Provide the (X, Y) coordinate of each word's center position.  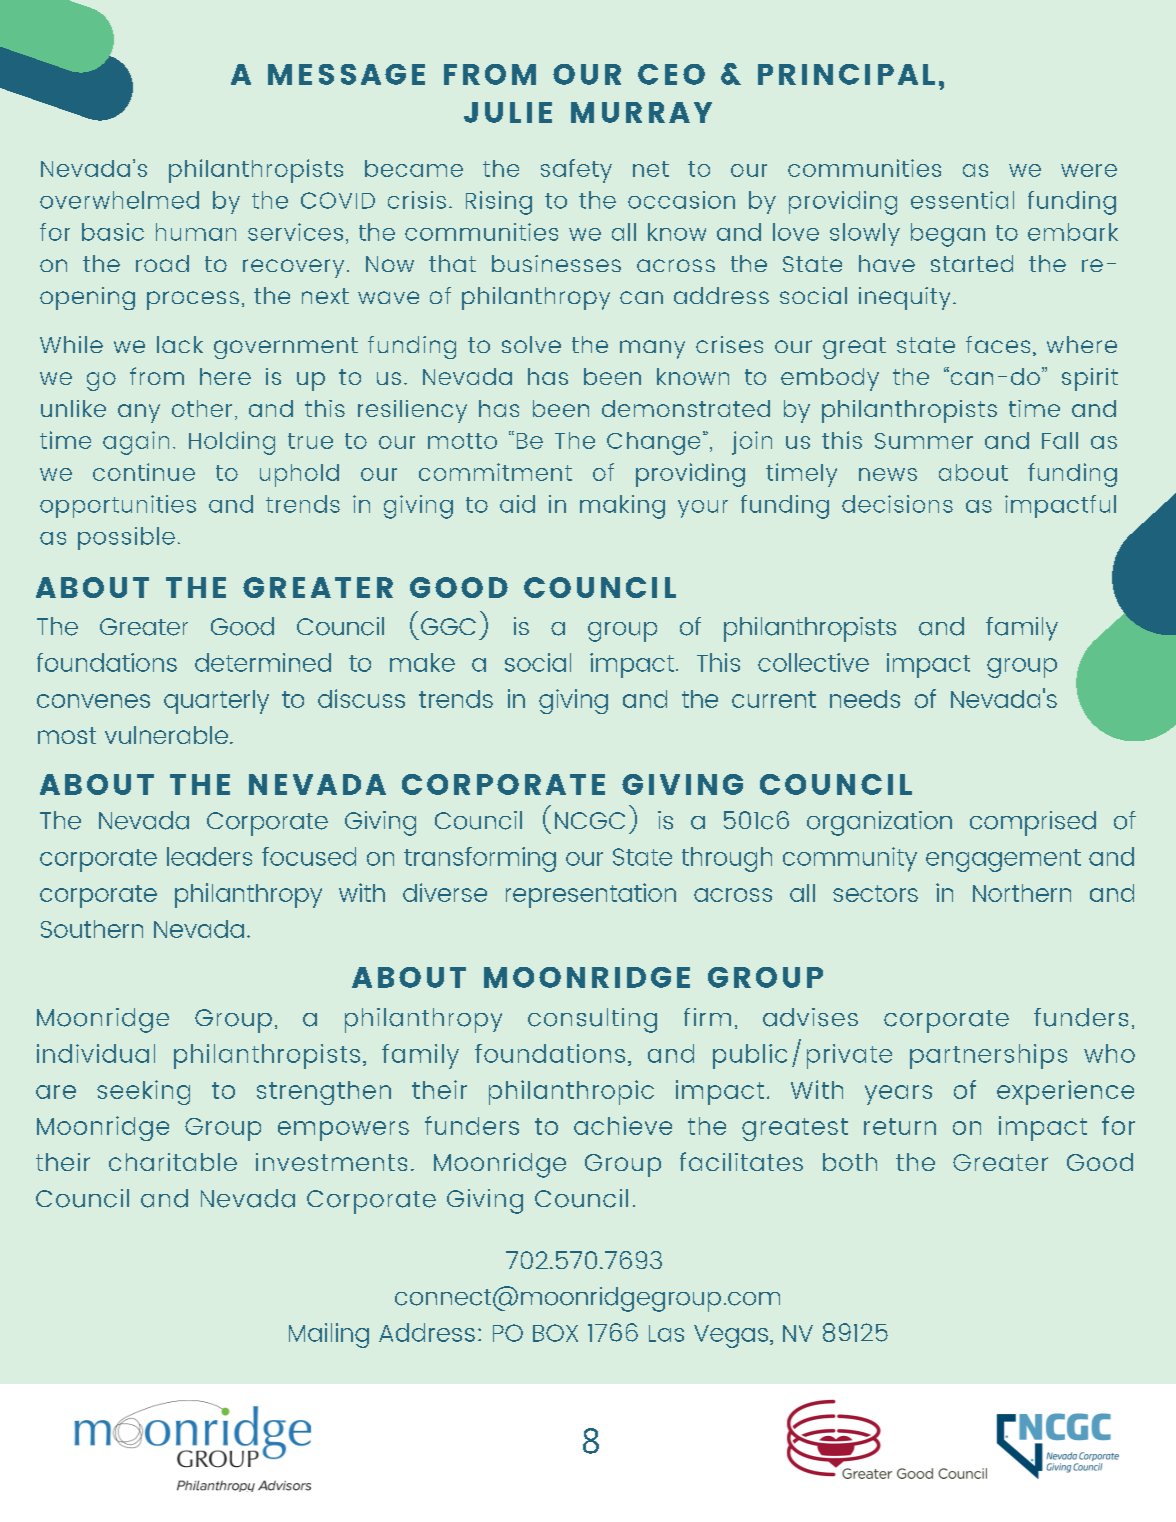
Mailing (329, 1335)
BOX (555, 1333)
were (1089, 170)
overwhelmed (119, 200)
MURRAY (641, 112)
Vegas (731, 1336)
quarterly (216, 702)
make (422, 662)
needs (865, 699)
